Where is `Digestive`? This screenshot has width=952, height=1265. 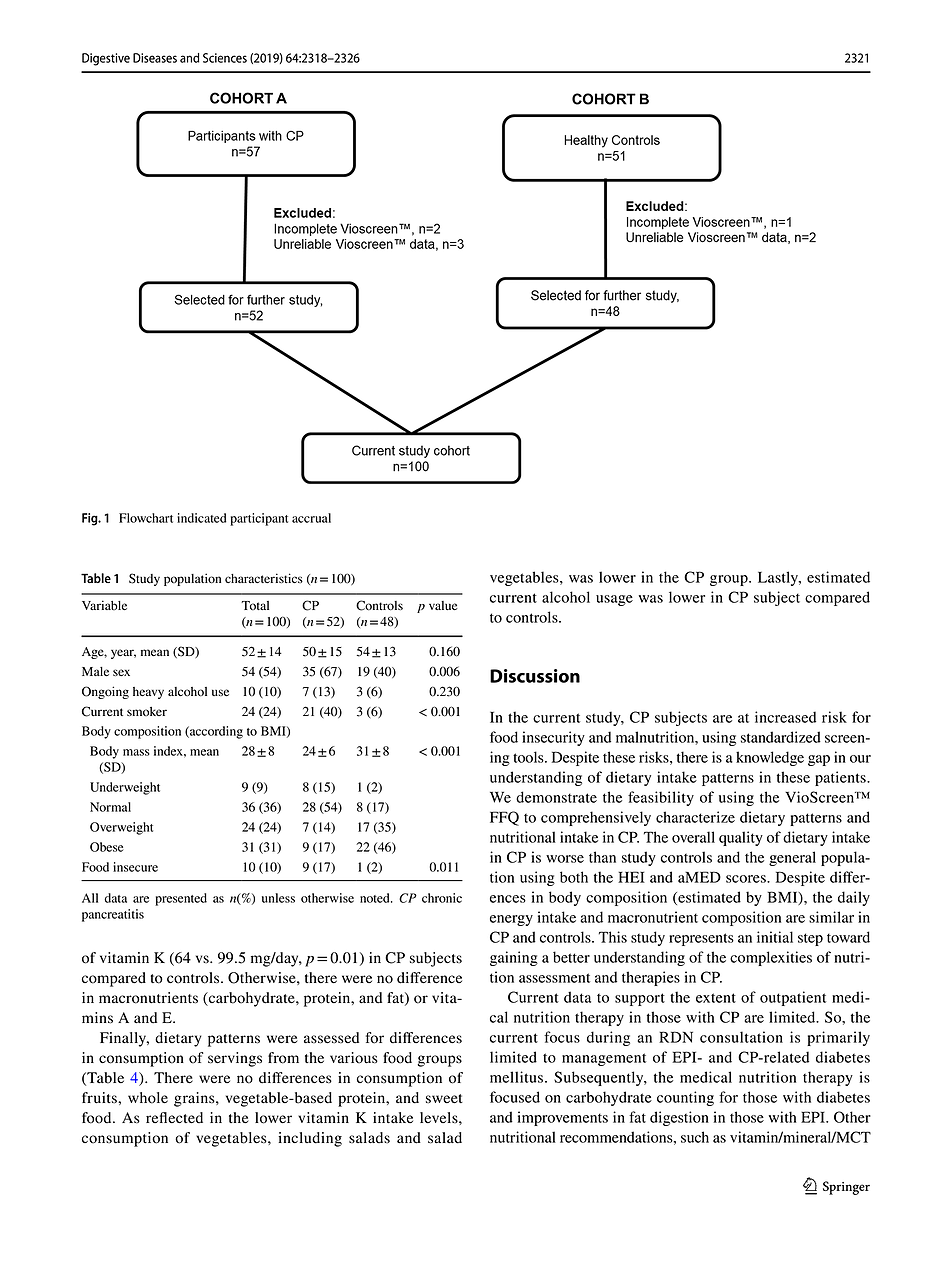 Digestive is located at coordinates (106, 59).
